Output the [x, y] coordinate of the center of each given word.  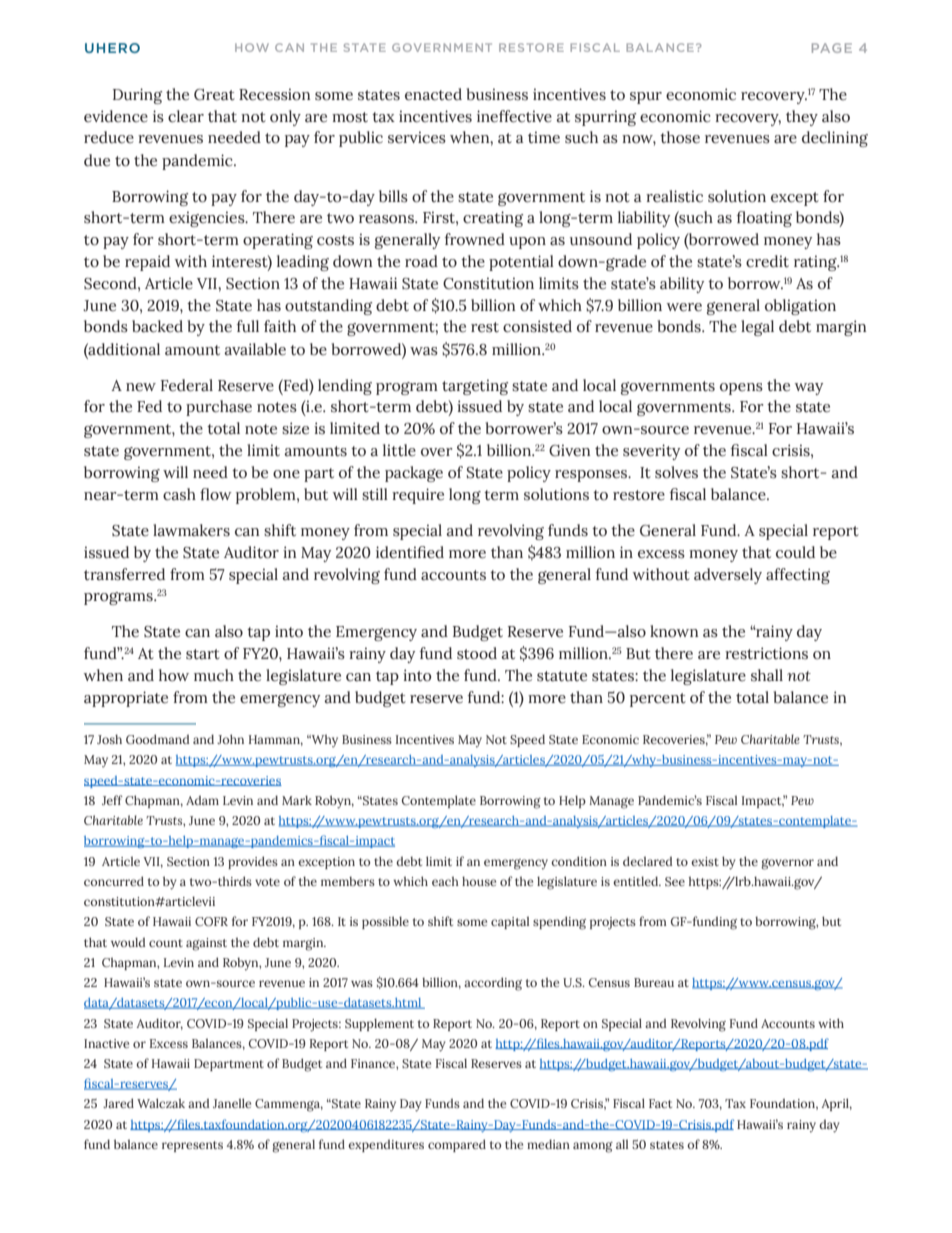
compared [457, 1145]
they [802, 118]
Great [214, 95]
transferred [124, 574]
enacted [433, 94]
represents [192, 1146]
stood [477, 653]
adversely [728, 576]
